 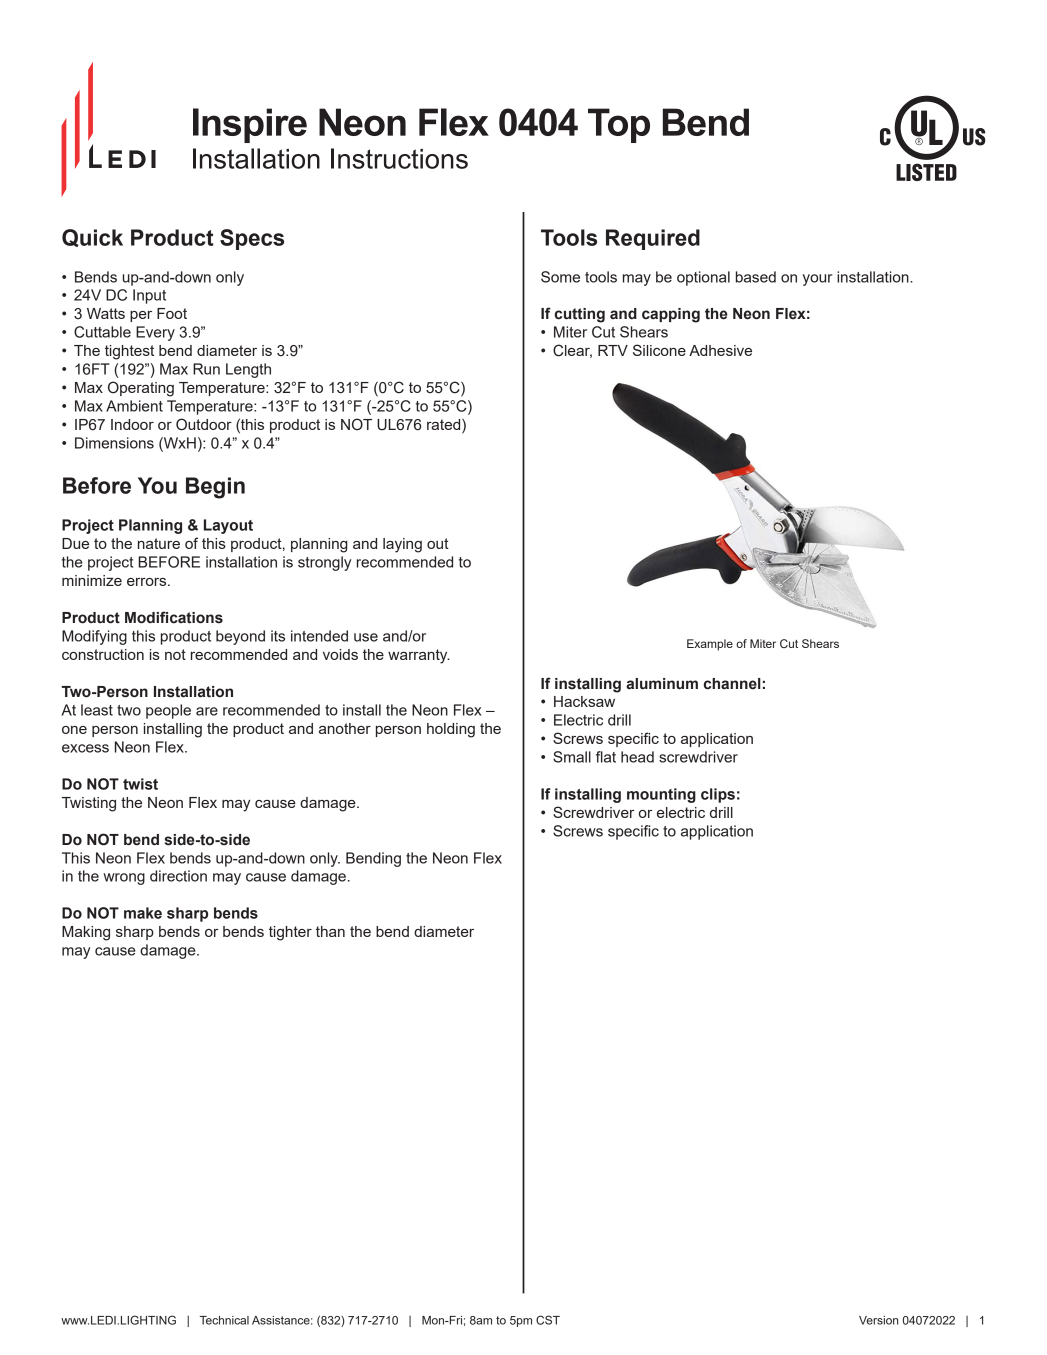 I want to click on Operating, so click(x=141, y=389).
